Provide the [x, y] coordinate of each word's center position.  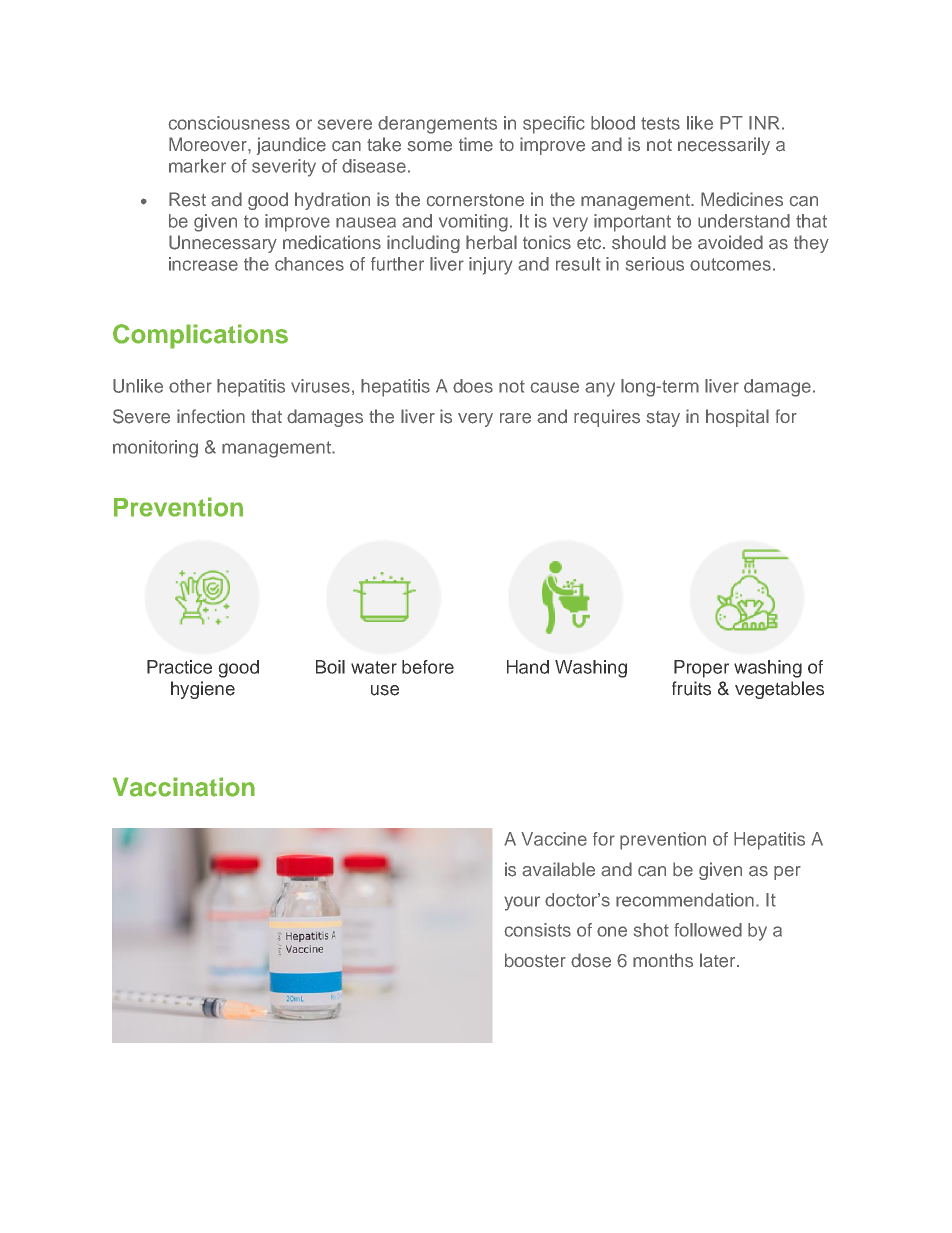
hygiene [203, 690]
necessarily [724, 146]
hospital [737, 418]
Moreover [209, 144]
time [476, 144]
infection [211, 416]
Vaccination [184, 787]
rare [515, 418]
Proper [701, 669]
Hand [528, 667]
